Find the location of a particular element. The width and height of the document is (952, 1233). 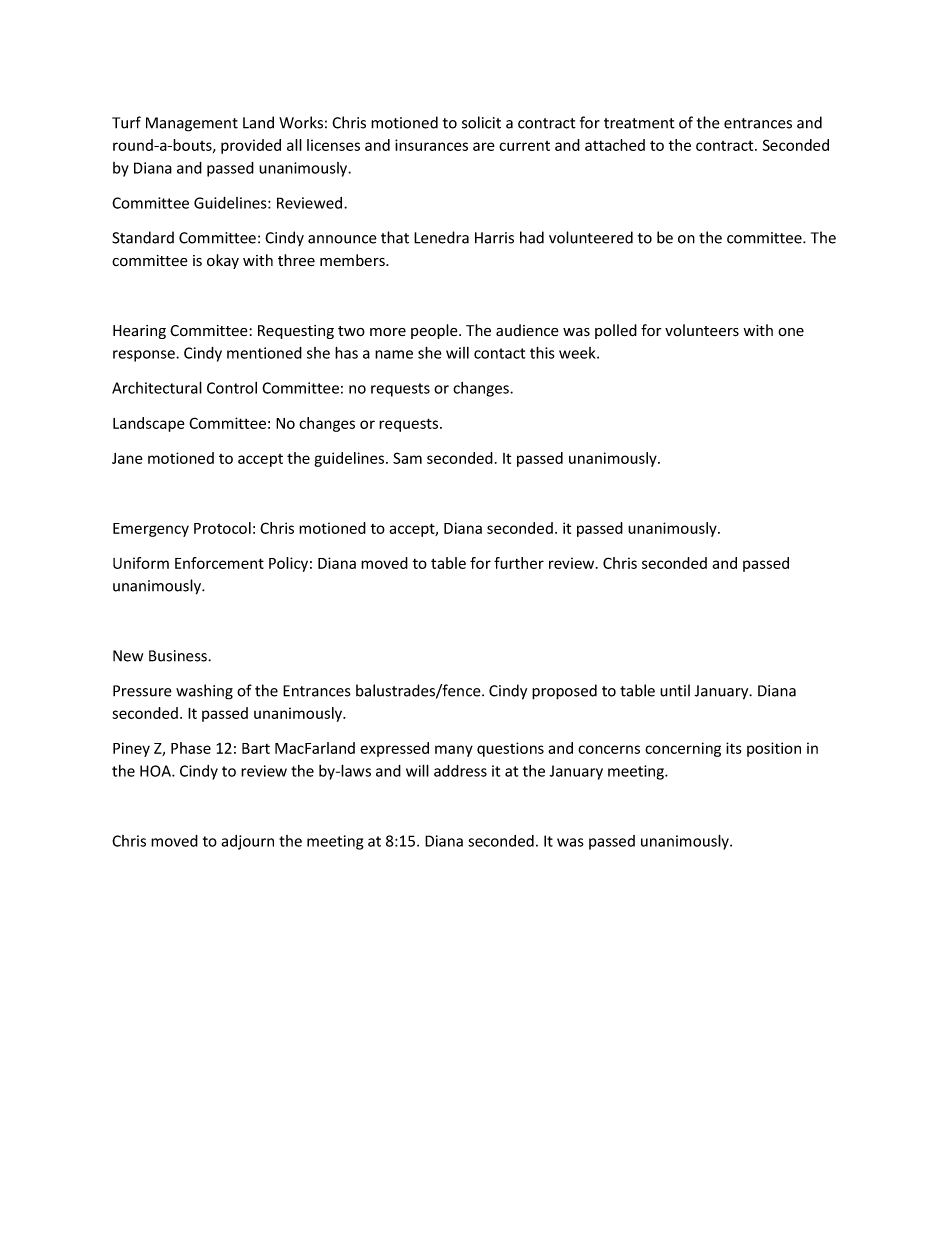

concerning is located at coordinates (683, 749).
